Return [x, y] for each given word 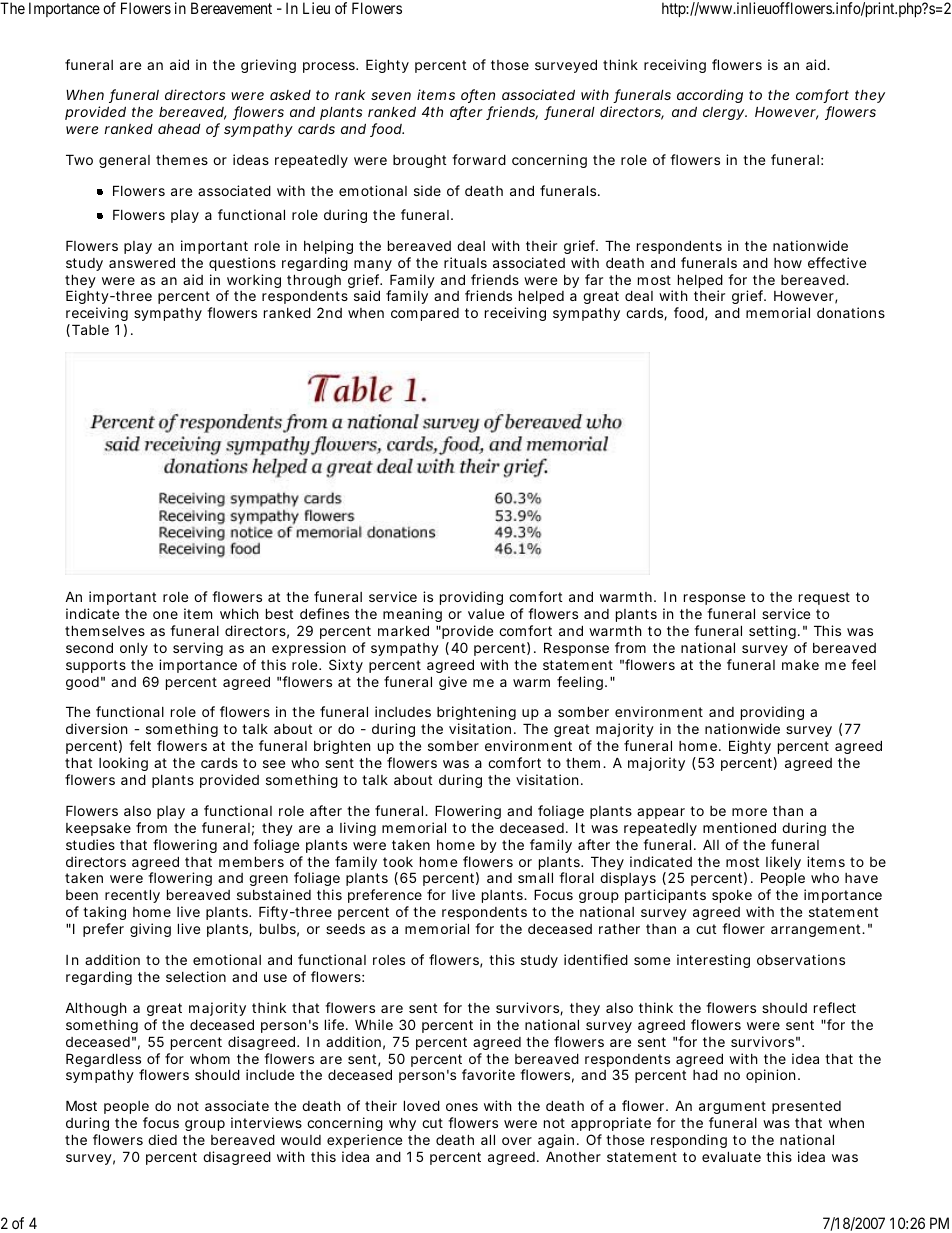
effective [837, 262]
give [453, 683]
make [800, 665]
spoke [732, 896]
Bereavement [231, 8]
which [239, 613]
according [710, 98]
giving [150, 930]
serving [198, 649]
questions [242, 264]
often [478, 96]
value [486, 614]
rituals [465, 262]
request [824, 598]
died [162, 1139]
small [535, 877]
